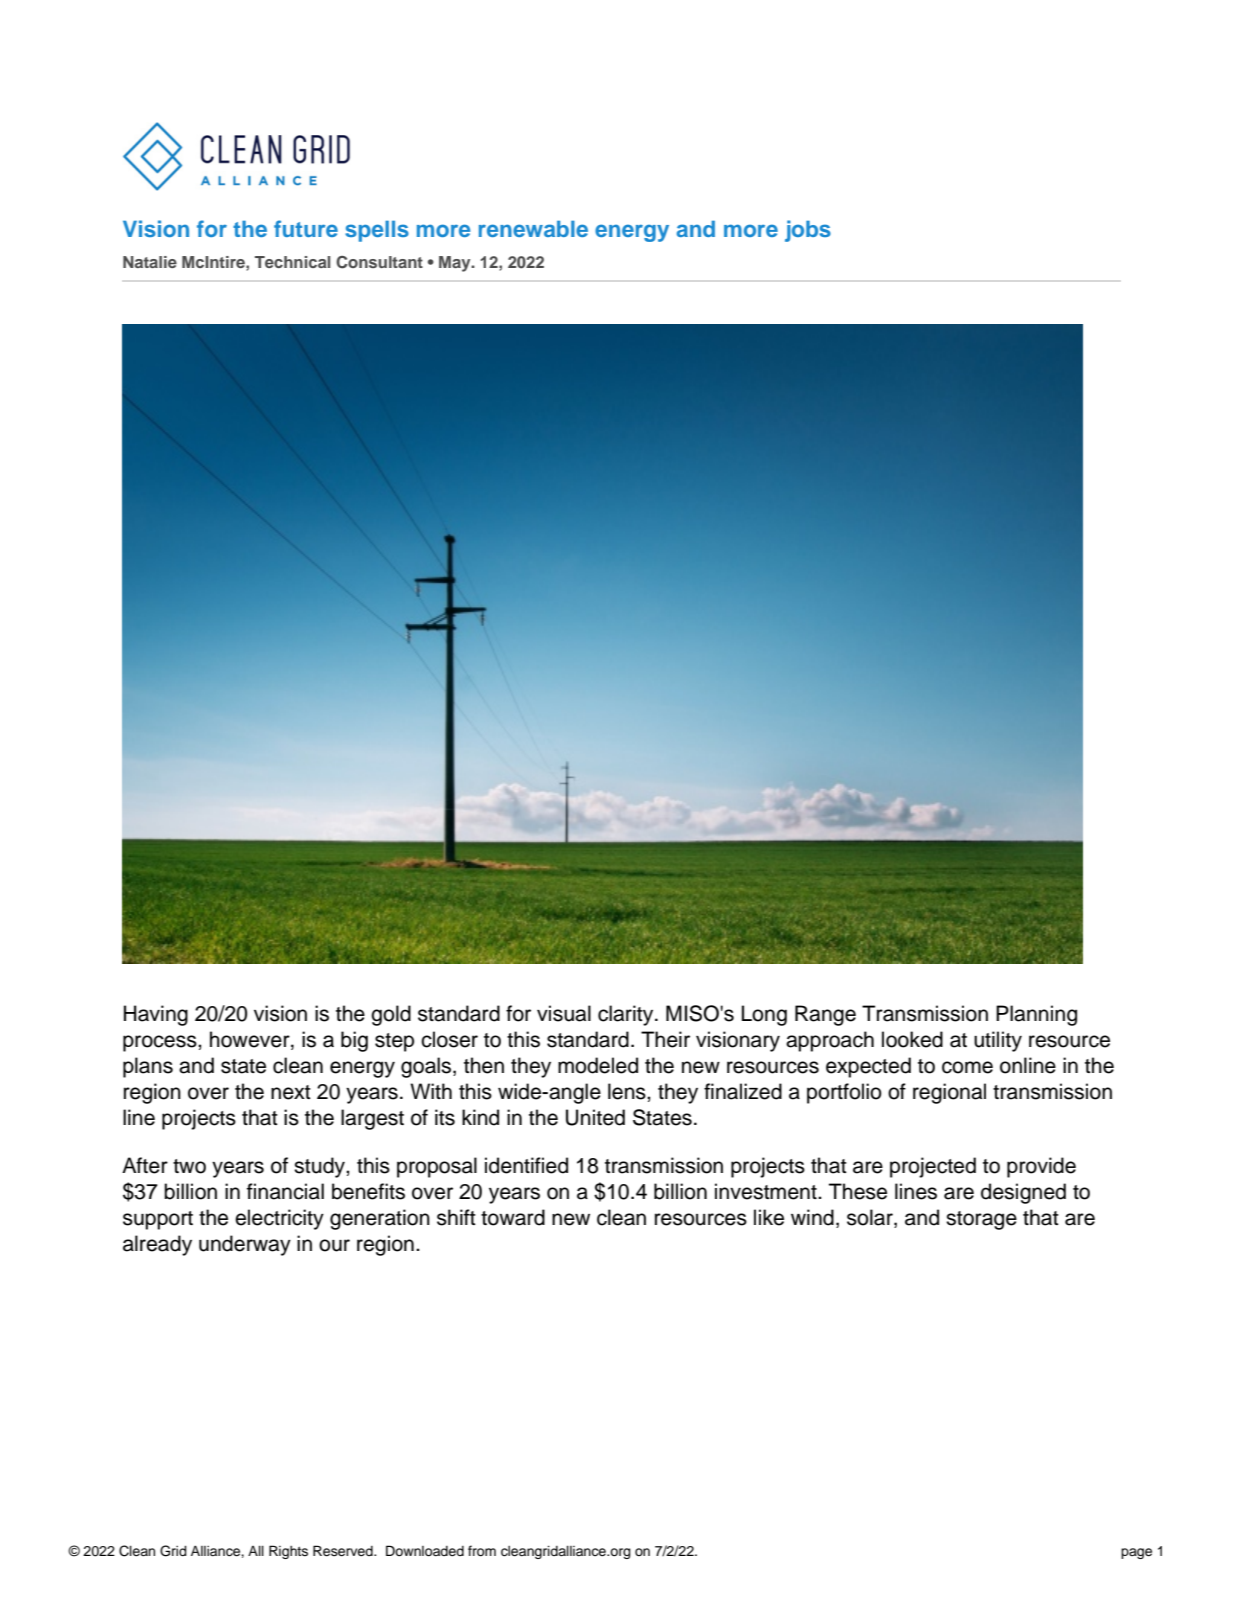  Describe the element at coordinates (627, 1015) in the document. I see `clarity` at that location.
